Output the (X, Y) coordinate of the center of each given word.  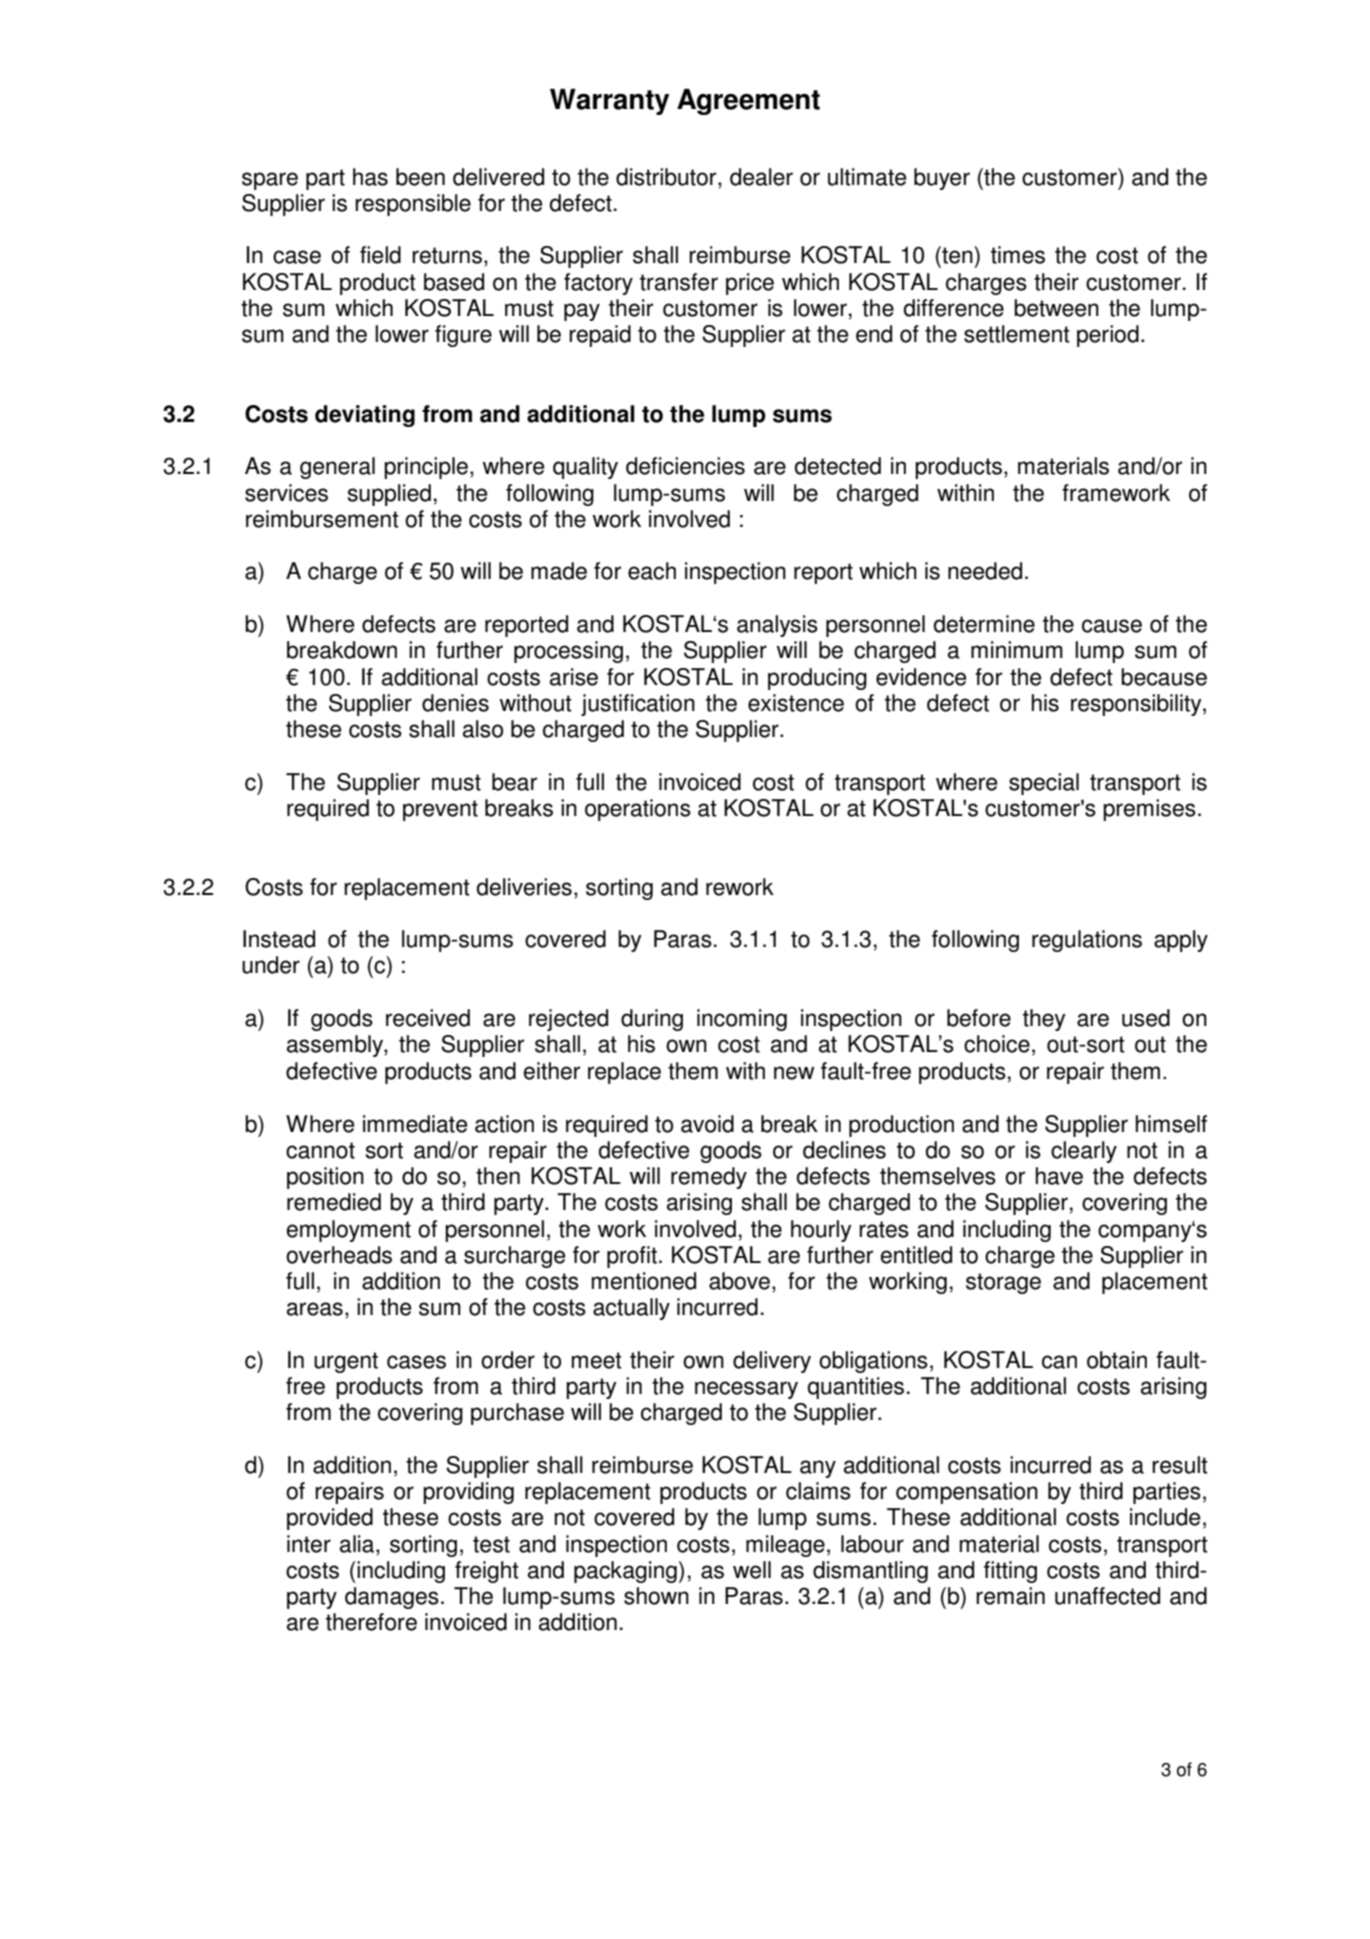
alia (358, 1545)
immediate (415, 1124)
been (420, 177)
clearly (1084, 1152)
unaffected (1107, 1596)
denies (455, 703)
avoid (707, 1124)
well (752, 1570)
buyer (942, 179)
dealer (761, 177)
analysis (777, 626)
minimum (1017, 650)
